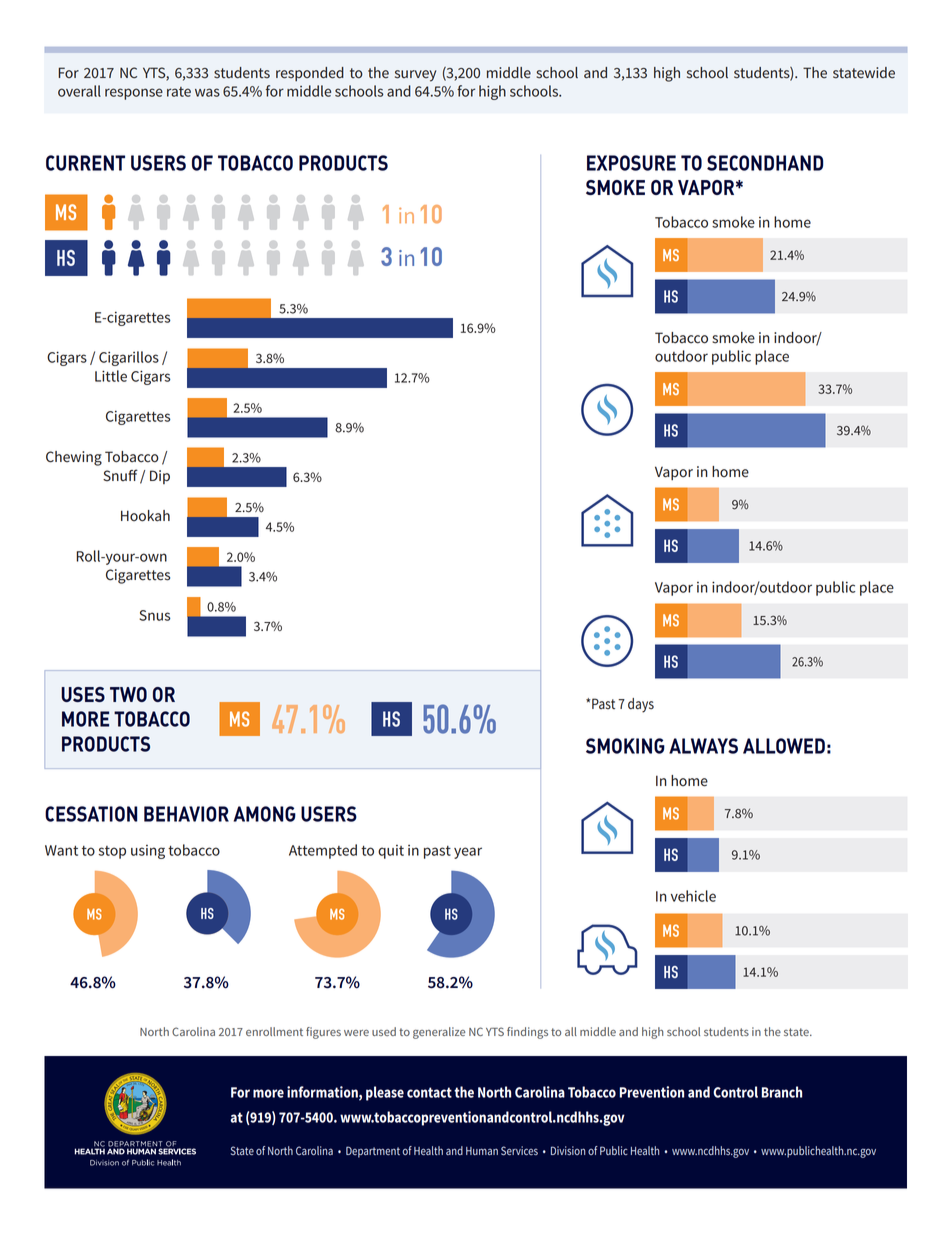 The height and width of the screenshot is (1233, 952). Describe the element at coordinates (641, 705) in the screenshot. I see `days` at that location.
